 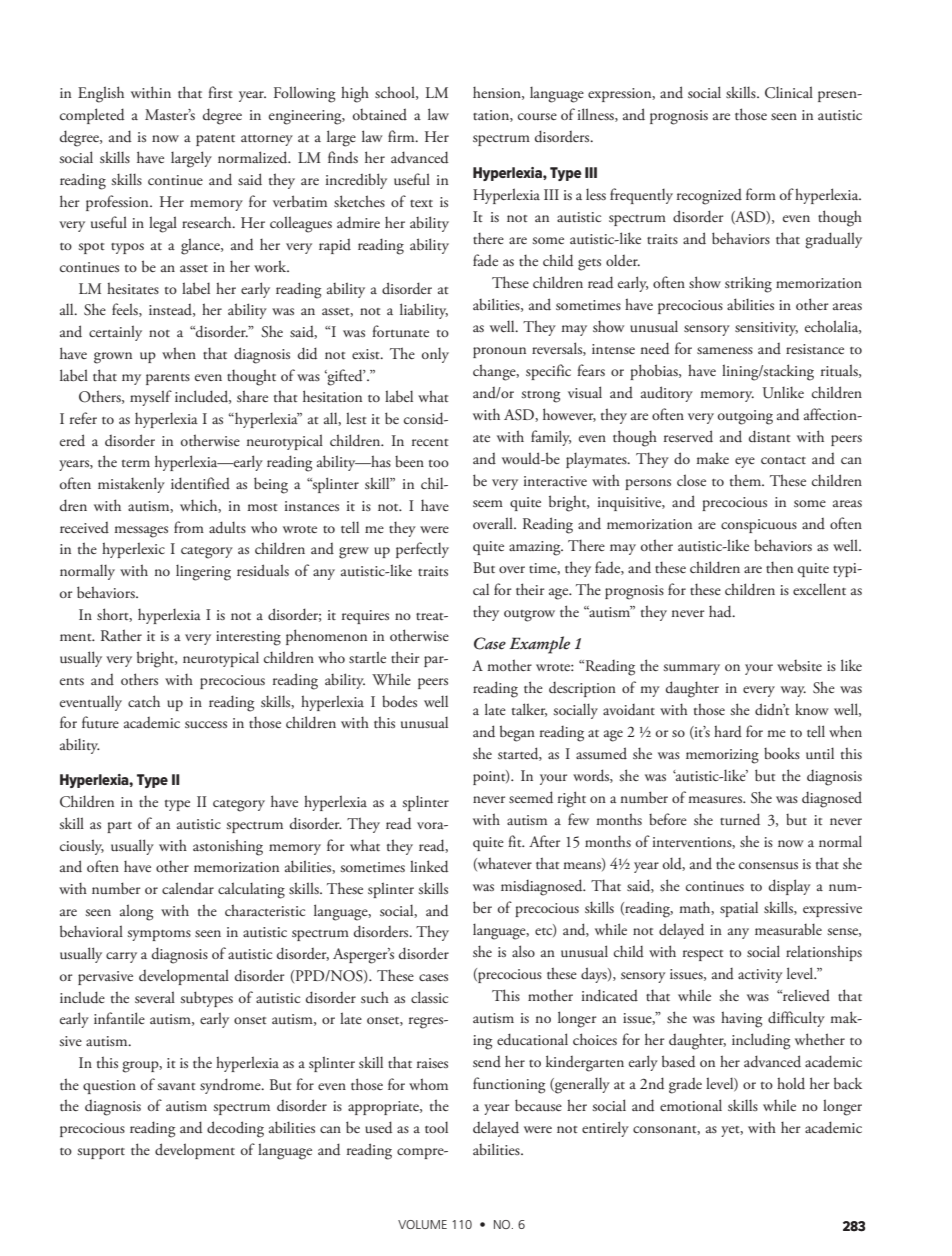 I want to click on success, so click(x=206, y=724).
